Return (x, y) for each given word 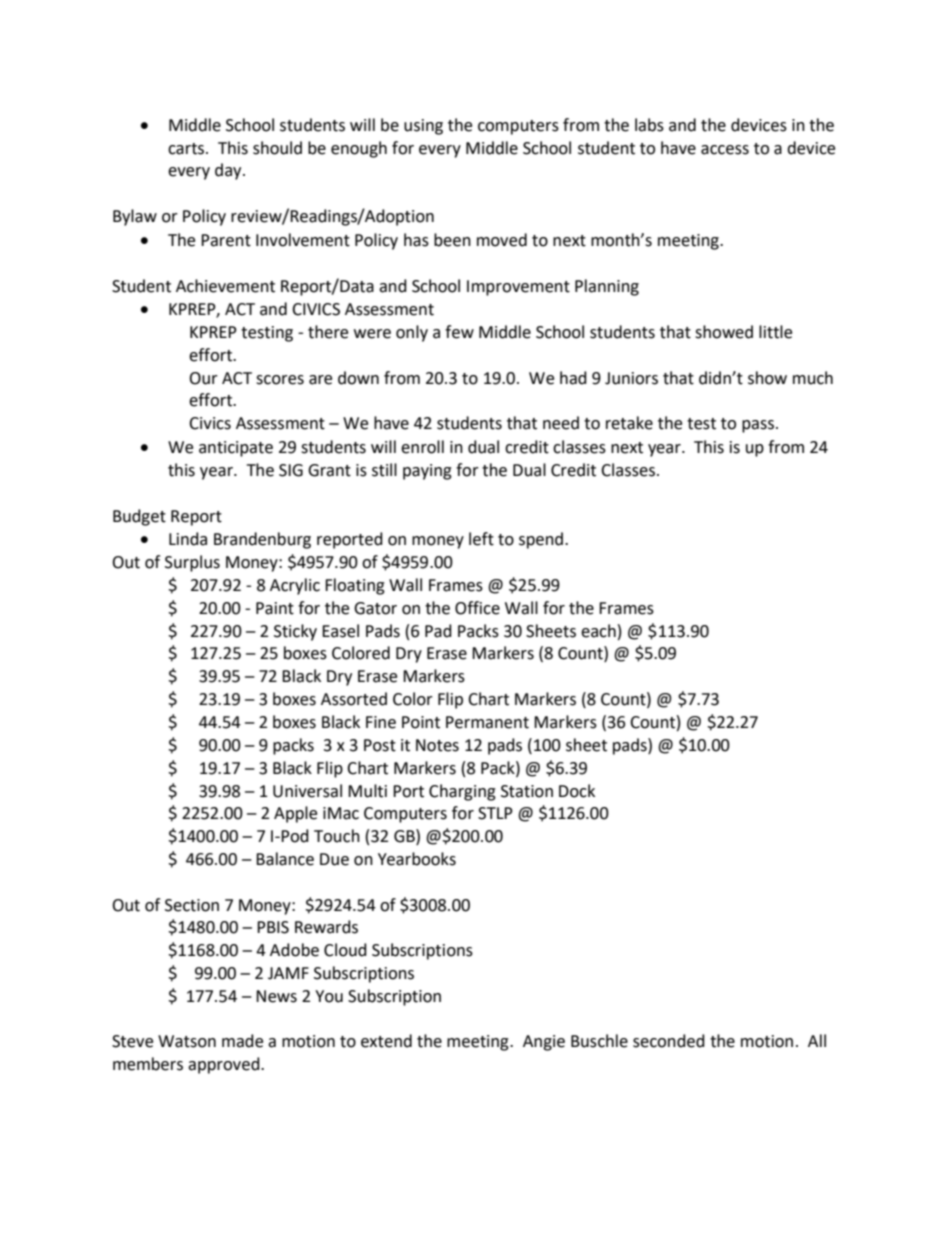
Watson (187, 1041)
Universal (307, 791)
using (423, 127)
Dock (577, 791)
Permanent (487, 722)
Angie (544, 1043)
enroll (422, 447)
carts (187, 149)
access (725, 150)
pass (759, 426)
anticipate (236, 449)
